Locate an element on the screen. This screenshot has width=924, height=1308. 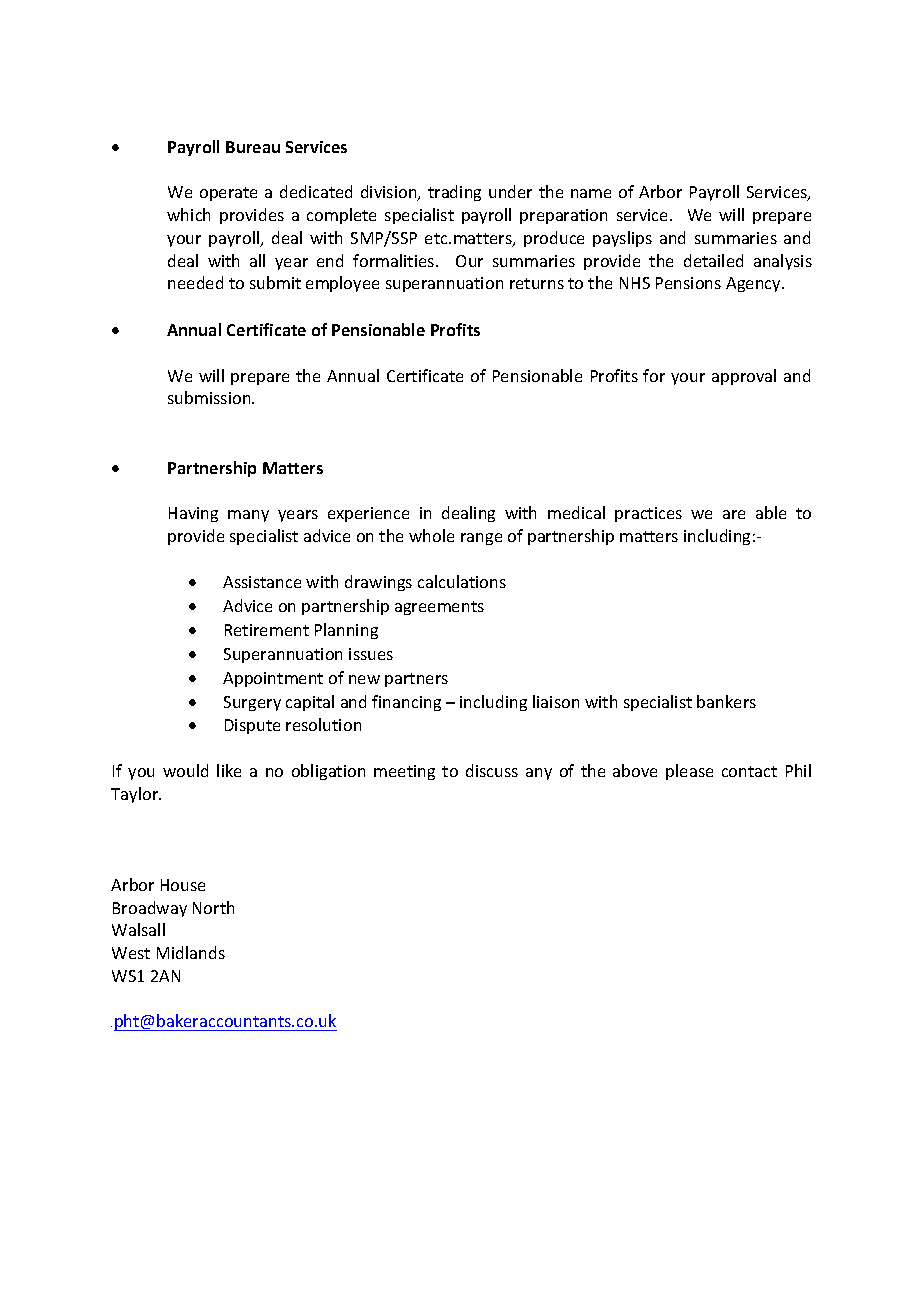
operate is located at coordinates (228, 194).
